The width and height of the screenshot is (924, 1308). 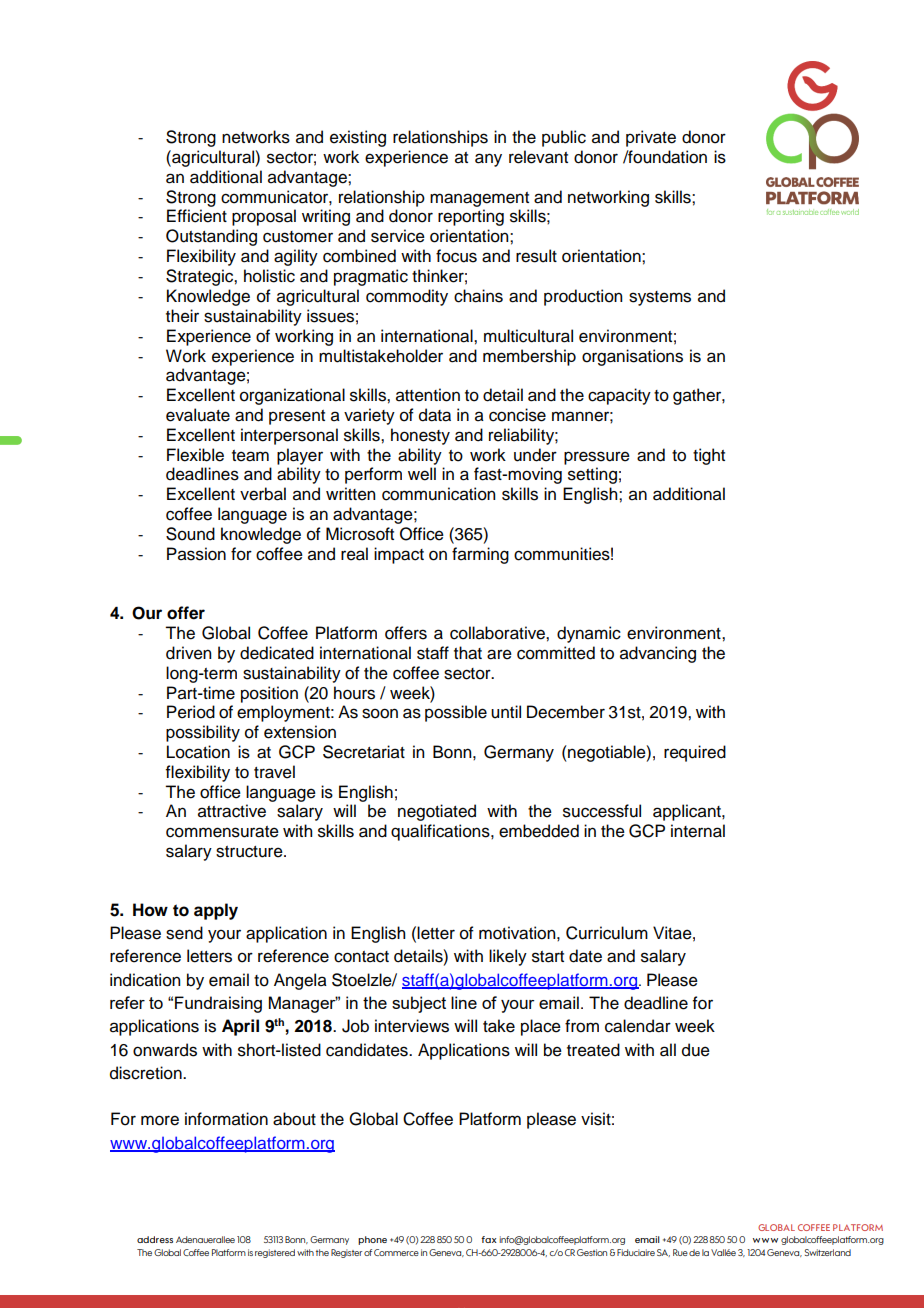 What do you see at coordinates (651, 138) in the screenshot?
I see `private` at bounding box center [651, 138].
